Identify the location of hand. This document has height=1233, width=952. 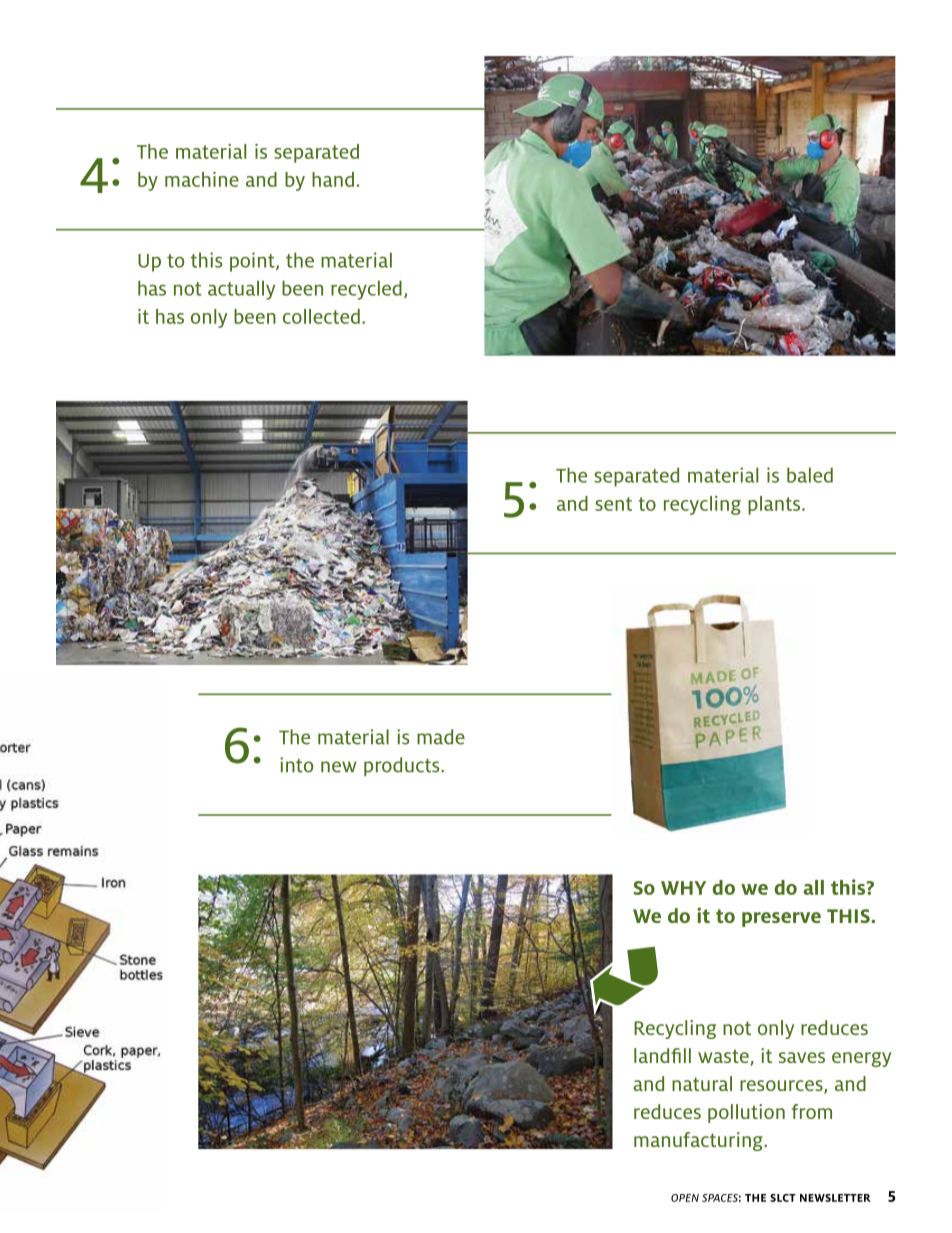
(333, 179).
